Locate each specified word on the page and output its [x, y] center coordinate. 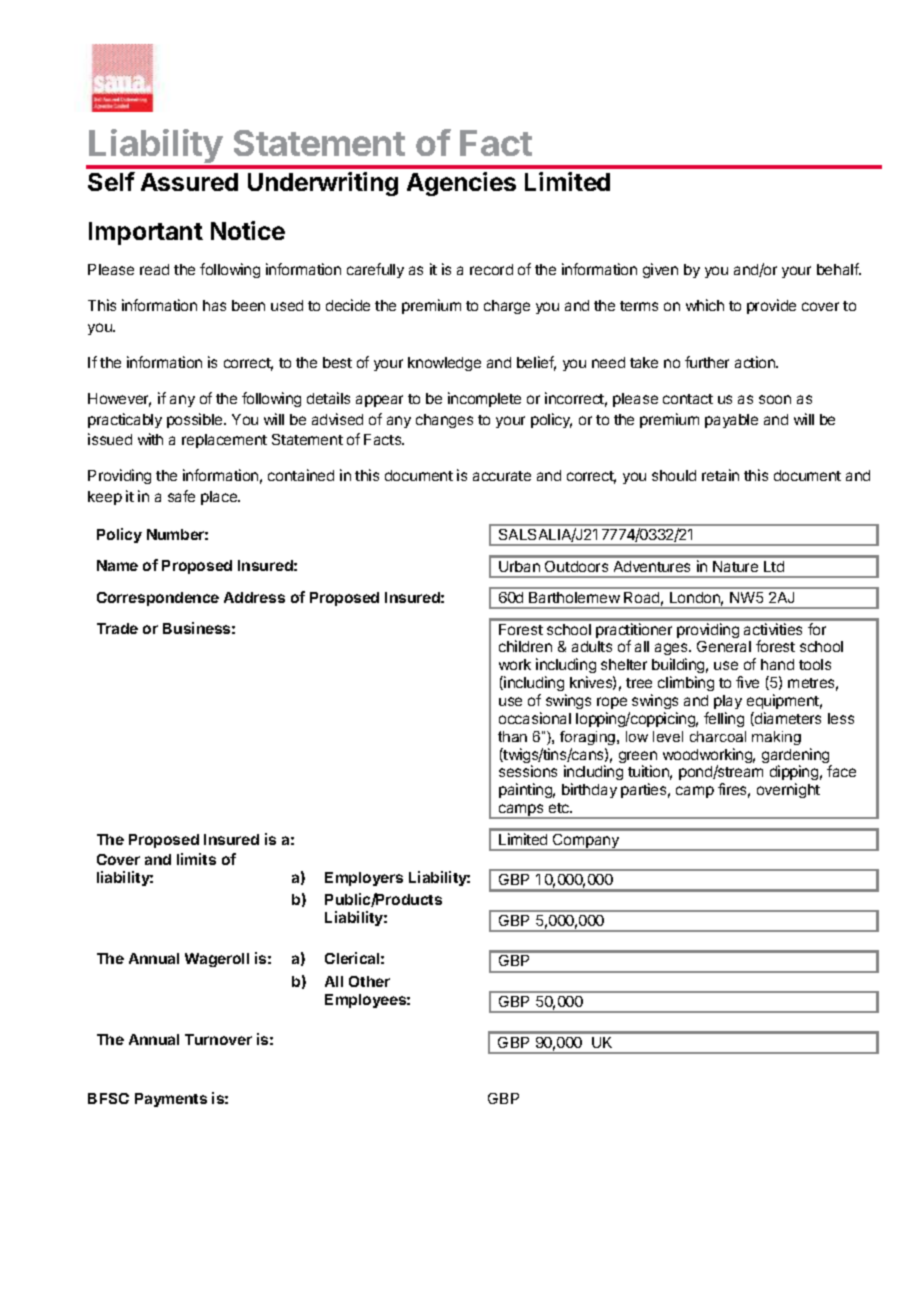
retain [720, 475]
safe [181, 496]
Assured [189, 182]
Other [369, 981]
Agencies [461, 184]
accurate [502, 476]
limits [196, 859]
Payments [171, 1100]
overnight [788, 790]
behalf [839, 269]
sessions [528, 771]
